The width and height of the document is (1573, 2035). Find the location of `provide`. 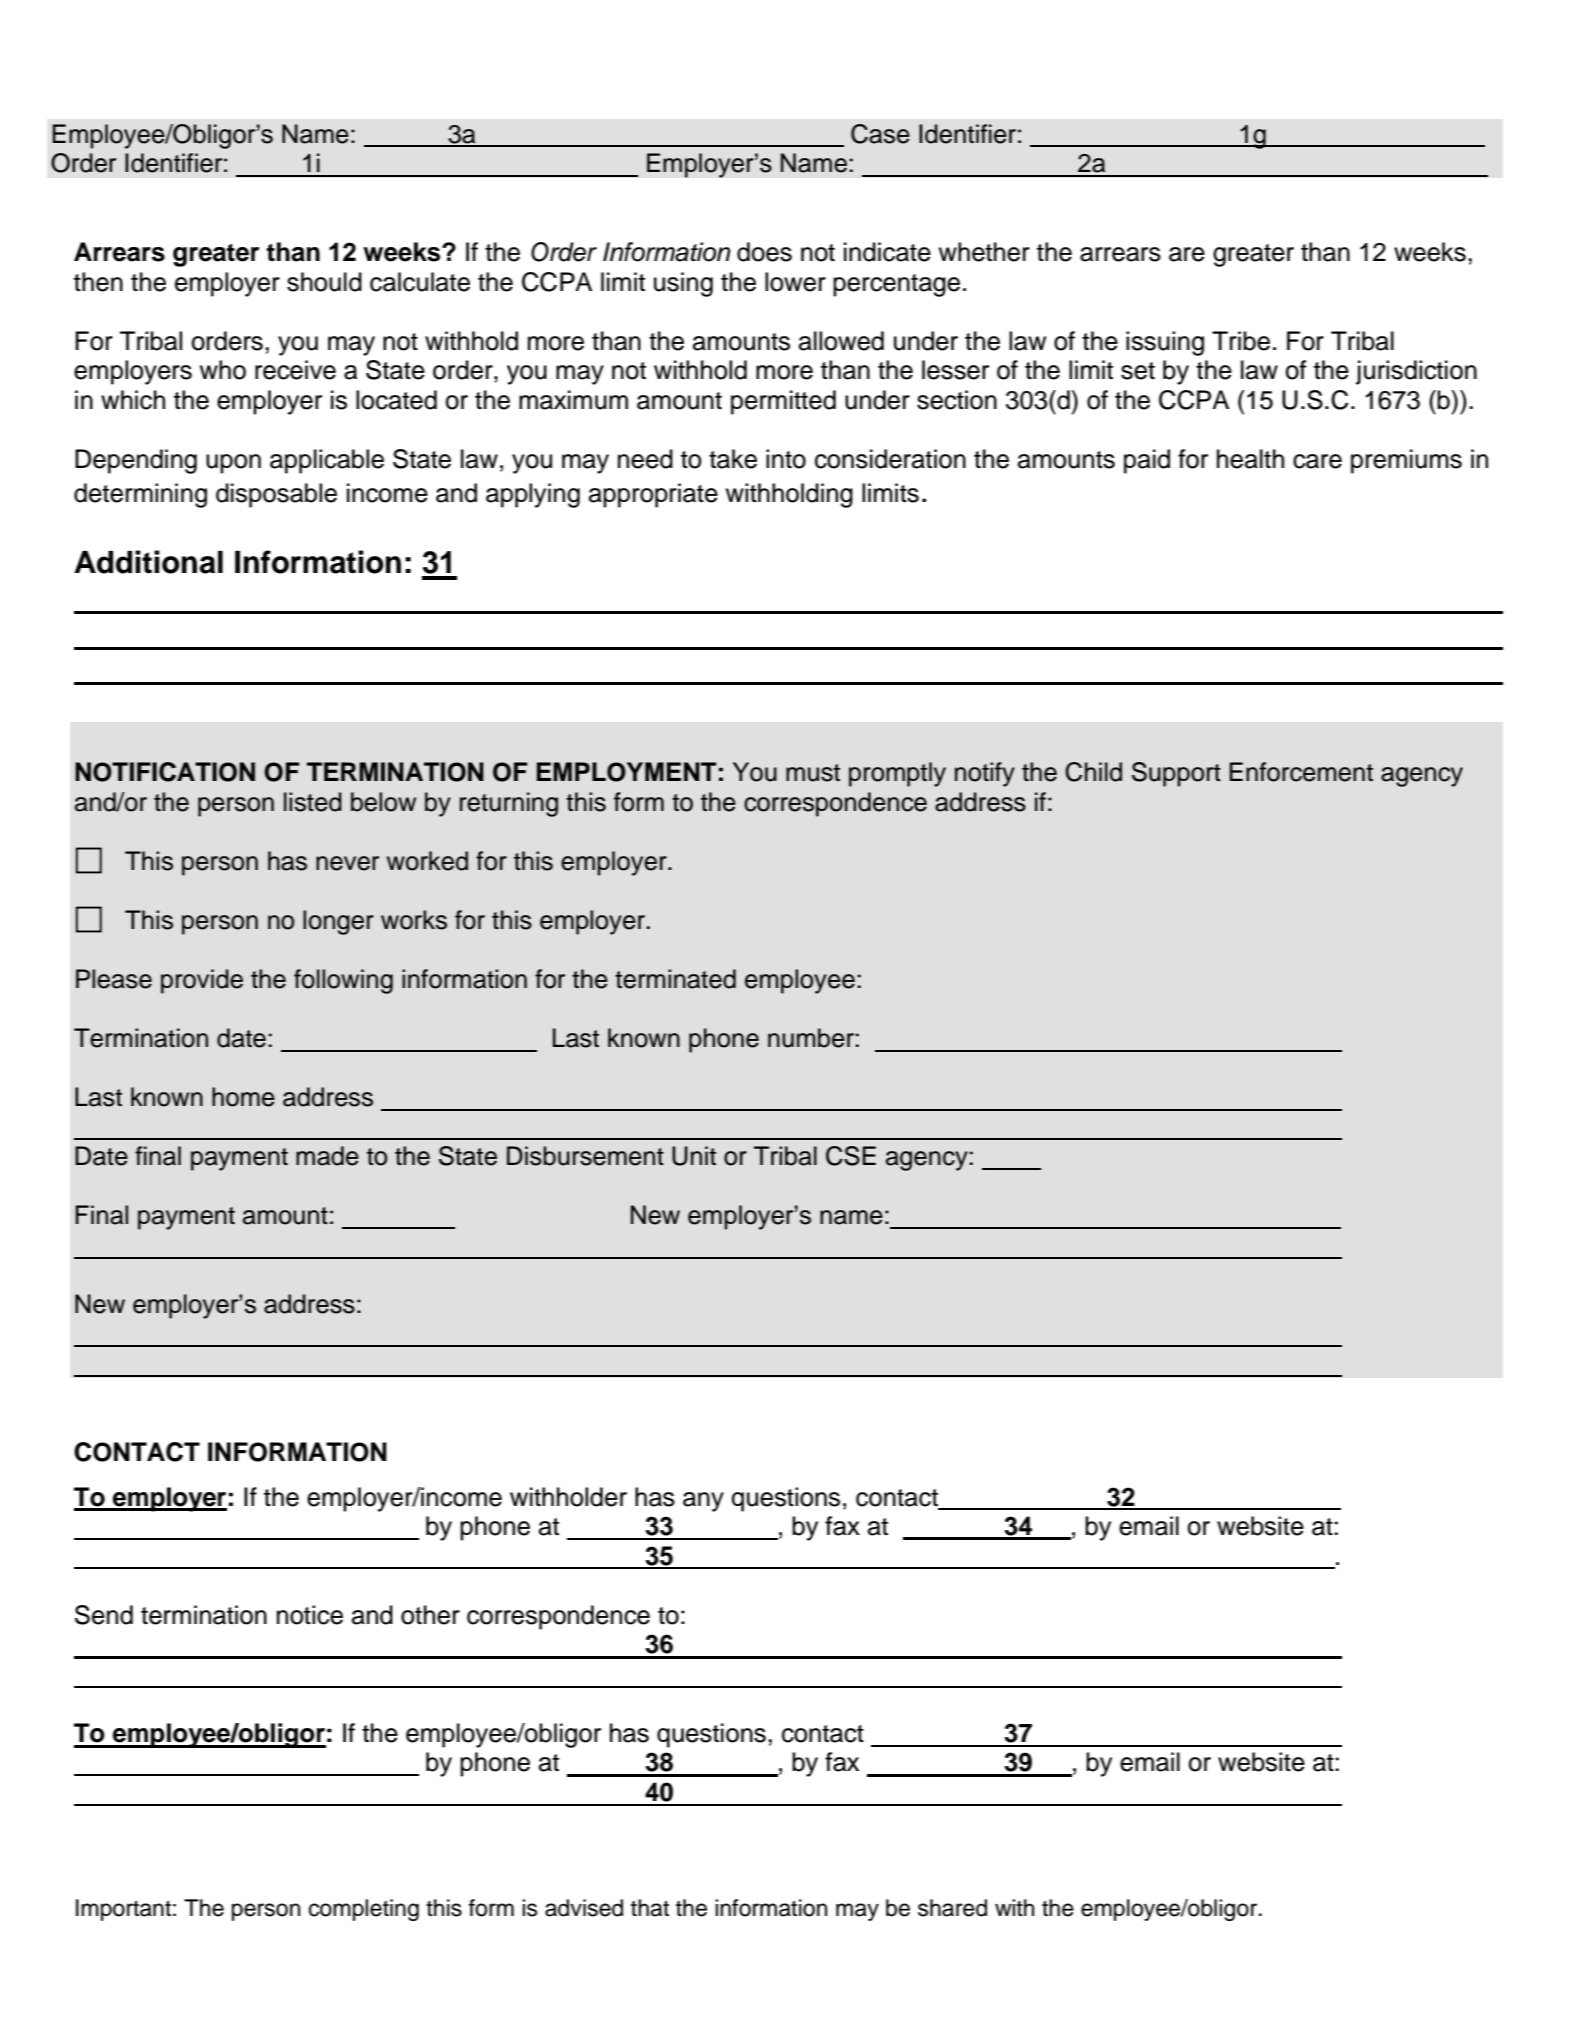

provide is located at coordinates (202, 981).
